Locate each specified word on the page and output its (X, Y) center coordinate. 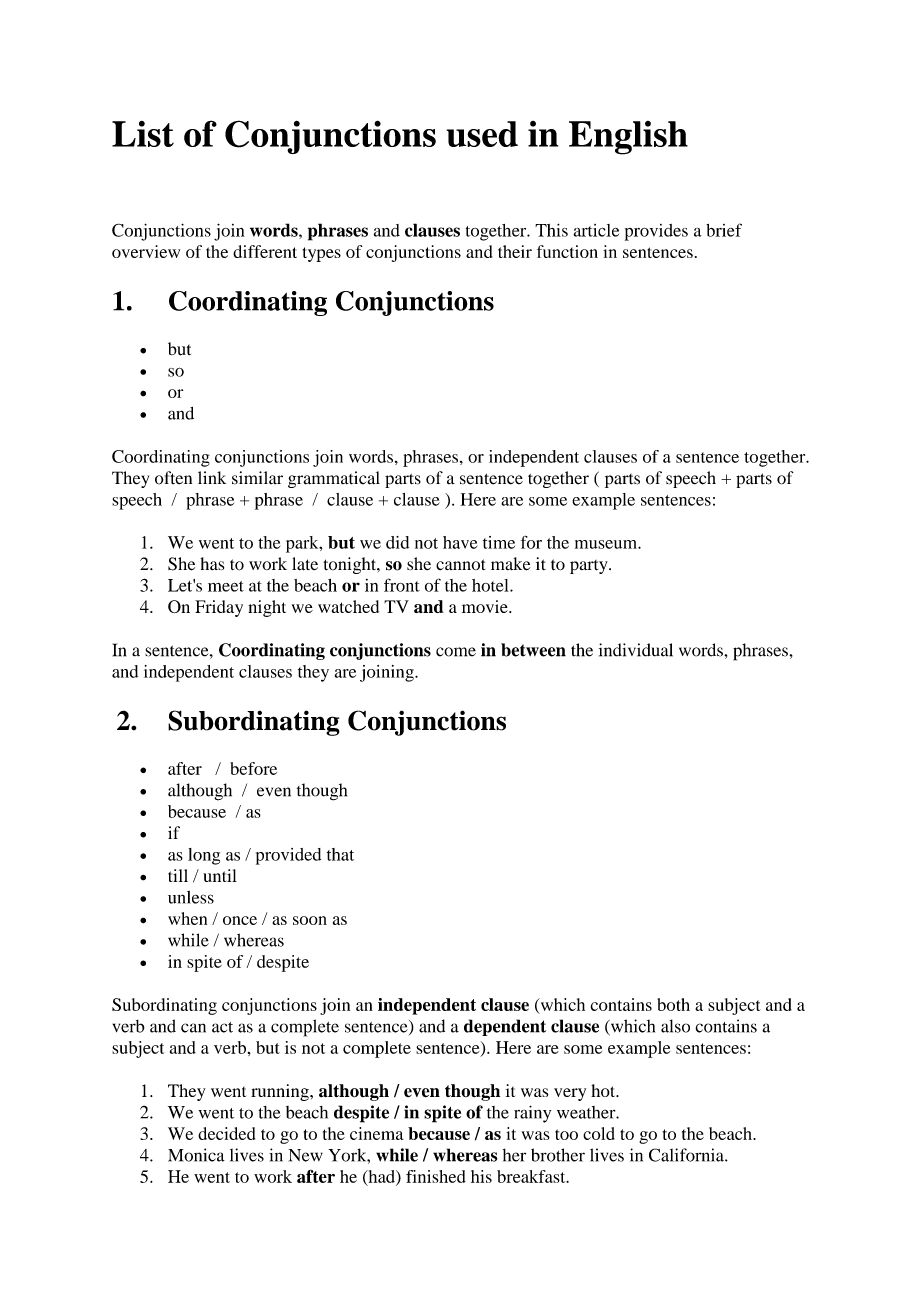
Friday (219, 608)
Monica (196, 1155)
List (143, 134)
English (628, 138)
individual (636, 650)
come (456, 652)
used (482, 134)
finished (436, 1176)
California (687, 1155)
